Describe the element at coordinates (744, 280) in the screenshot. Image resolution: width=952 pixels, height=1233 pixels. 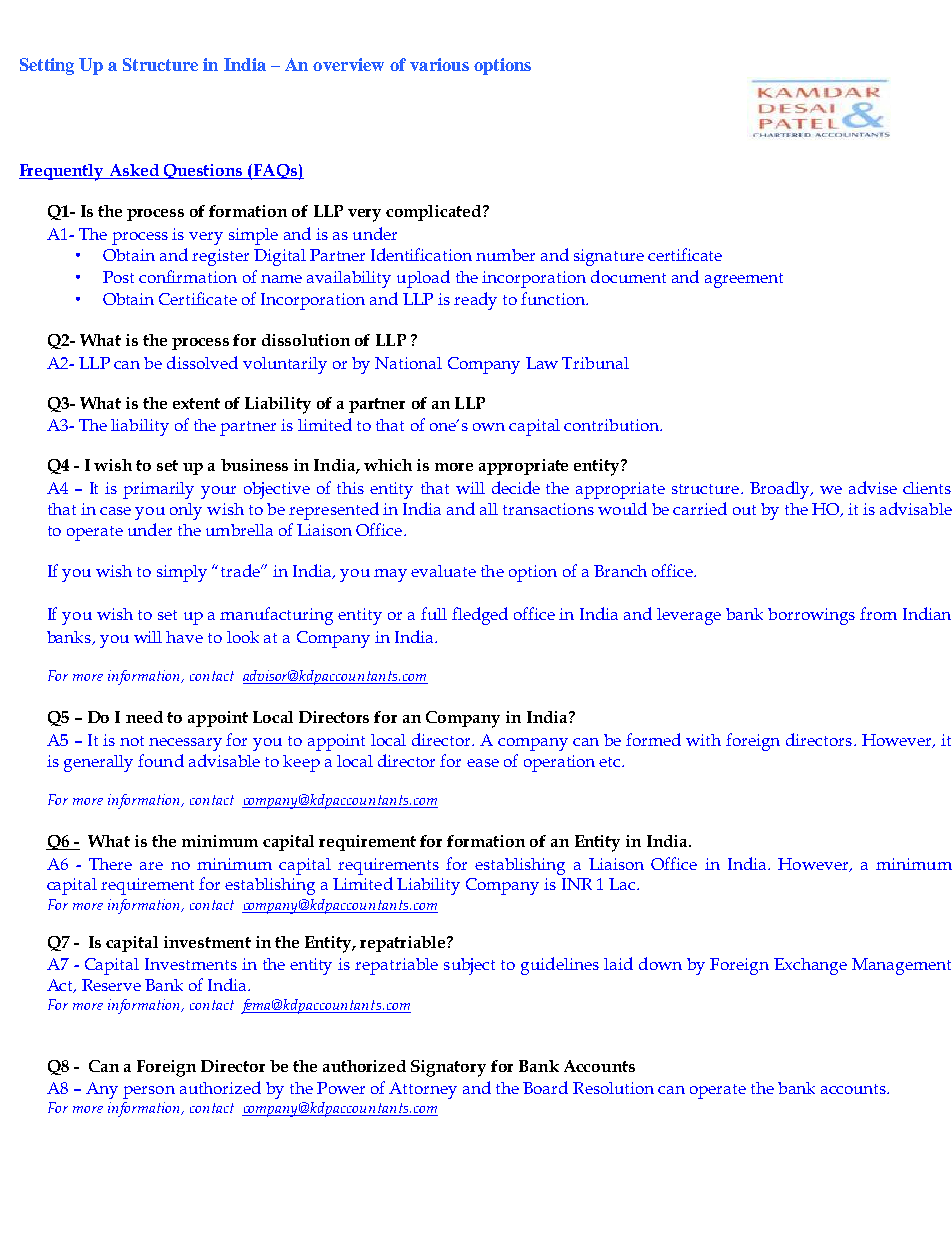
I see `agreement` at that location.
